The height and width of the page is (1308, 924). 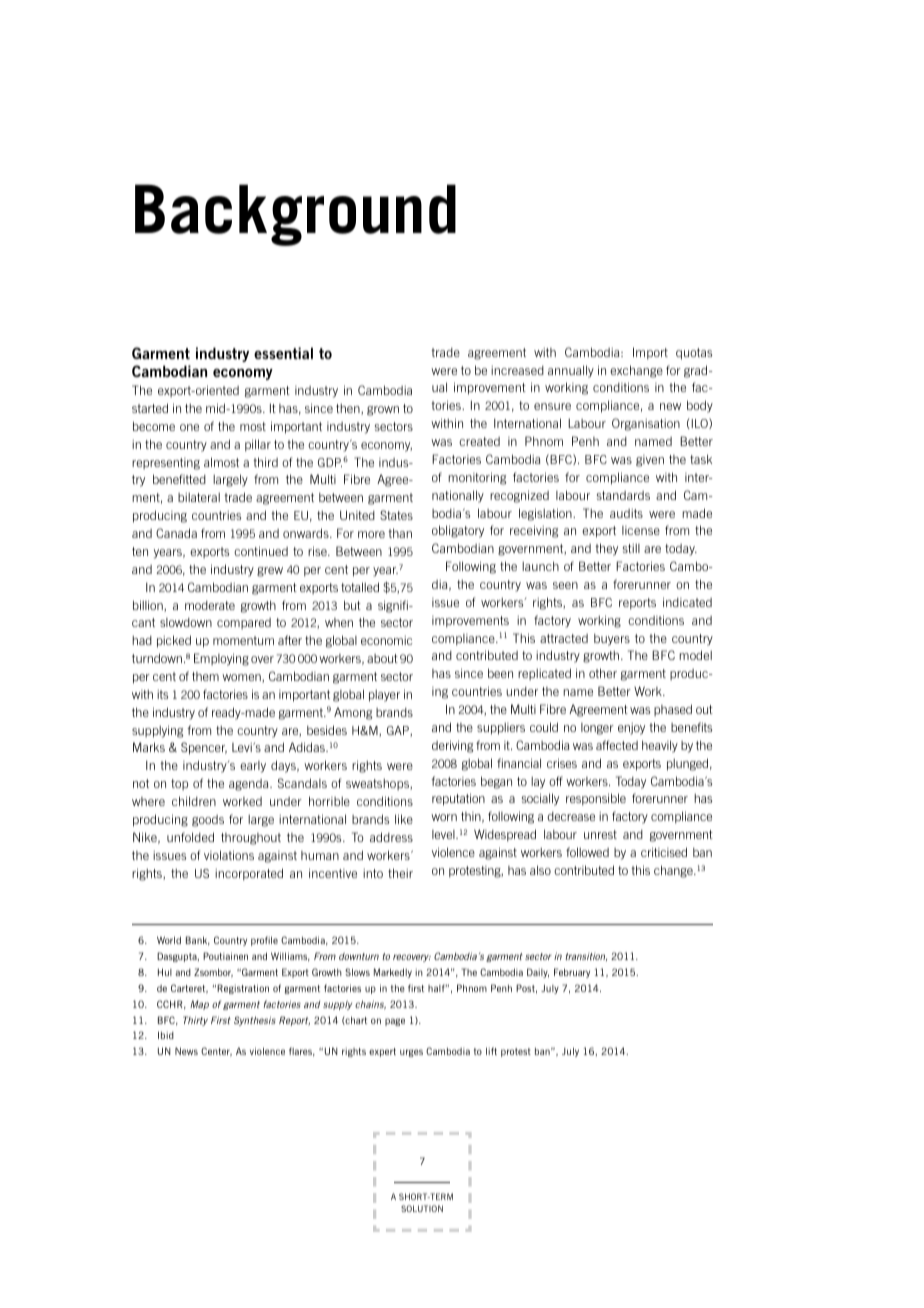 What do you see at coordinates (404, 819) in the page?
I see `like` at bounding box center [404, 819].
